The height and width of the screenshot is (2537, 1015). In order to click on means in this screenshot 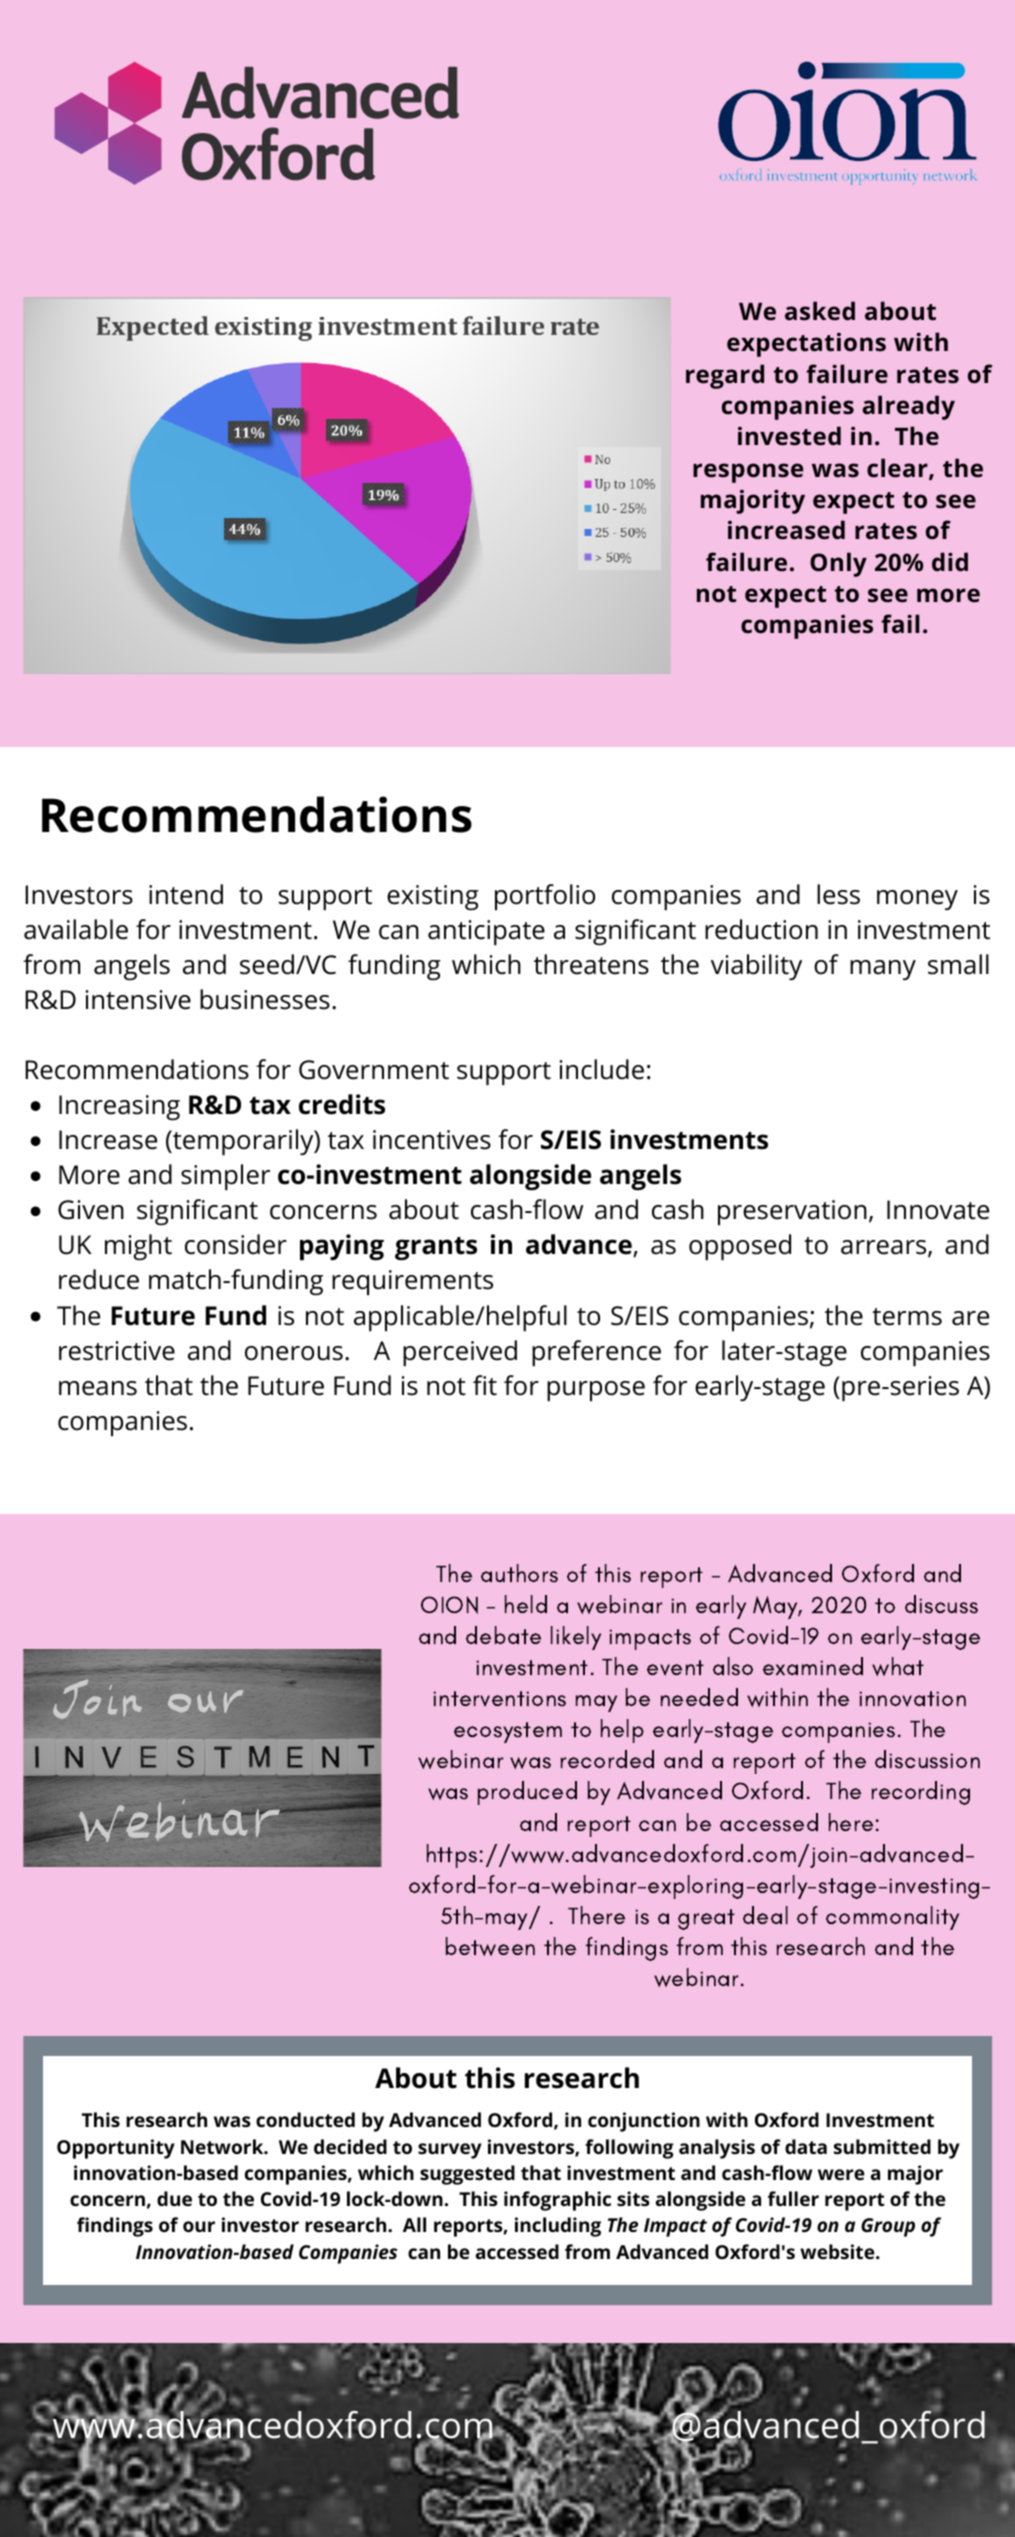, I will do `click(98, 1388)`.
